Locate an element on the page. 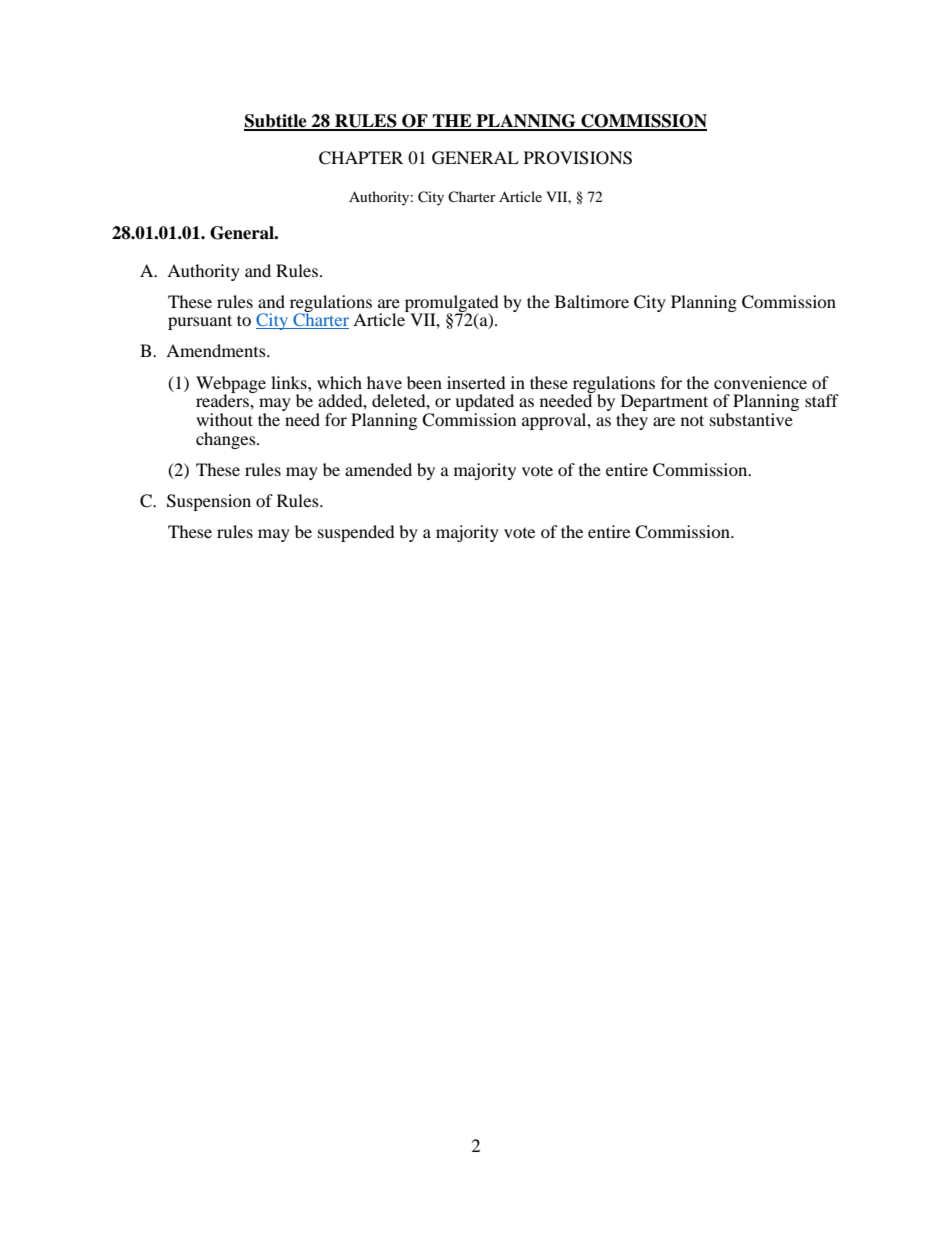  links is located at coordinates (290, 382).
